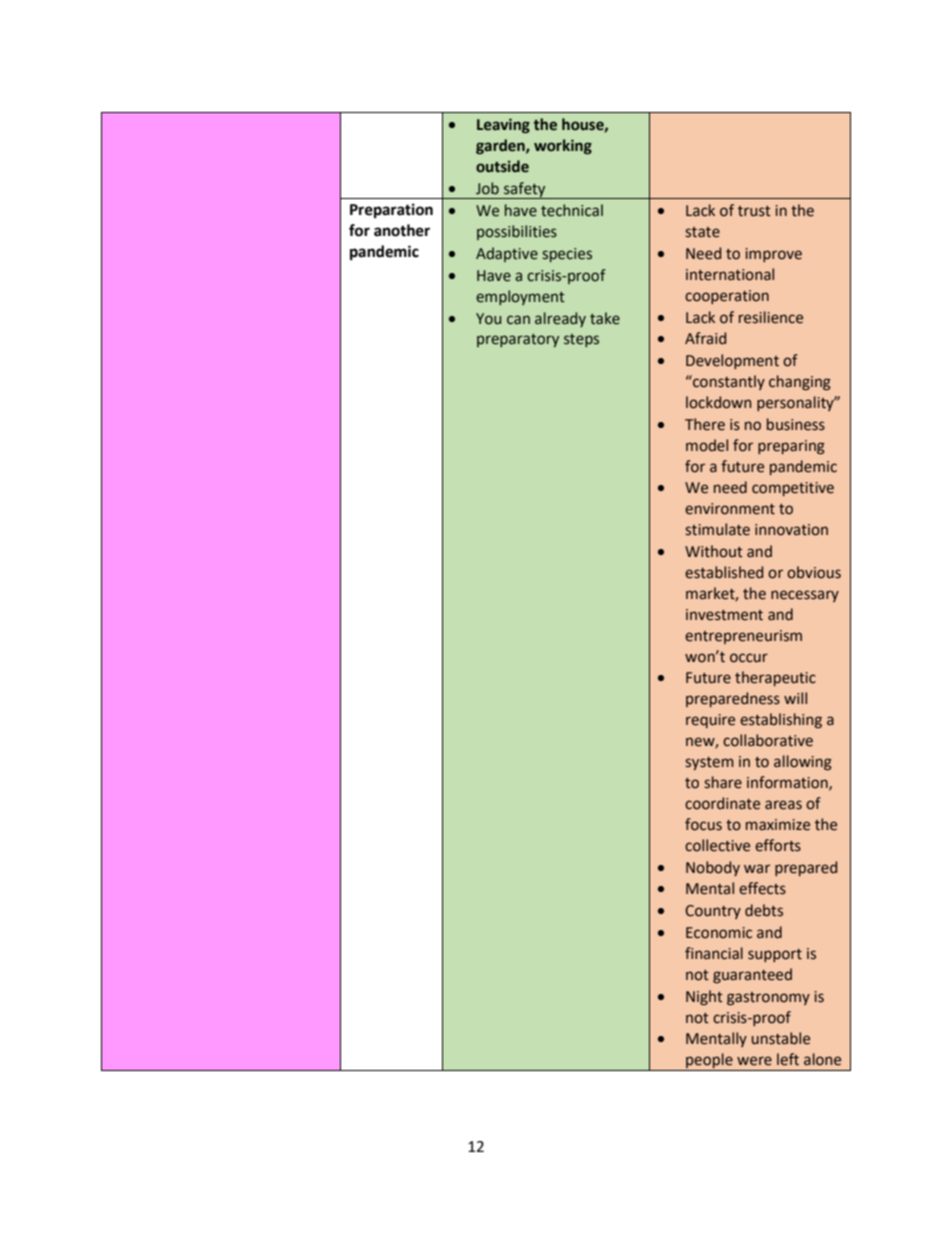 Image resolution: width=952 pixels, height=1233 pixels. What do you see at coordinates (709, 1062) in the screenshot?
I see `people` at bounding box center [709, 1062].
